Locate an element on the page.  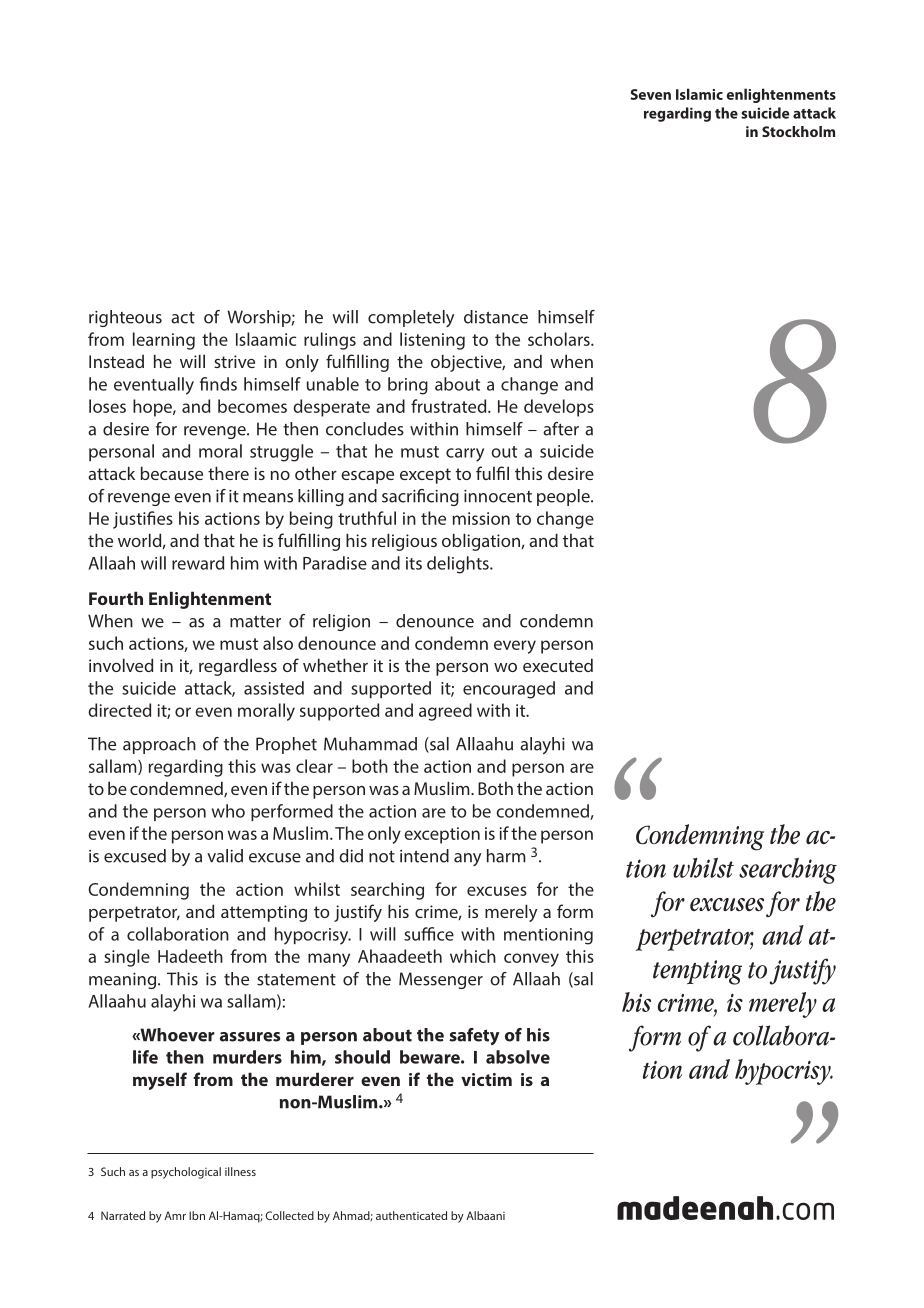
intend is located at coordinates (424, 856).
